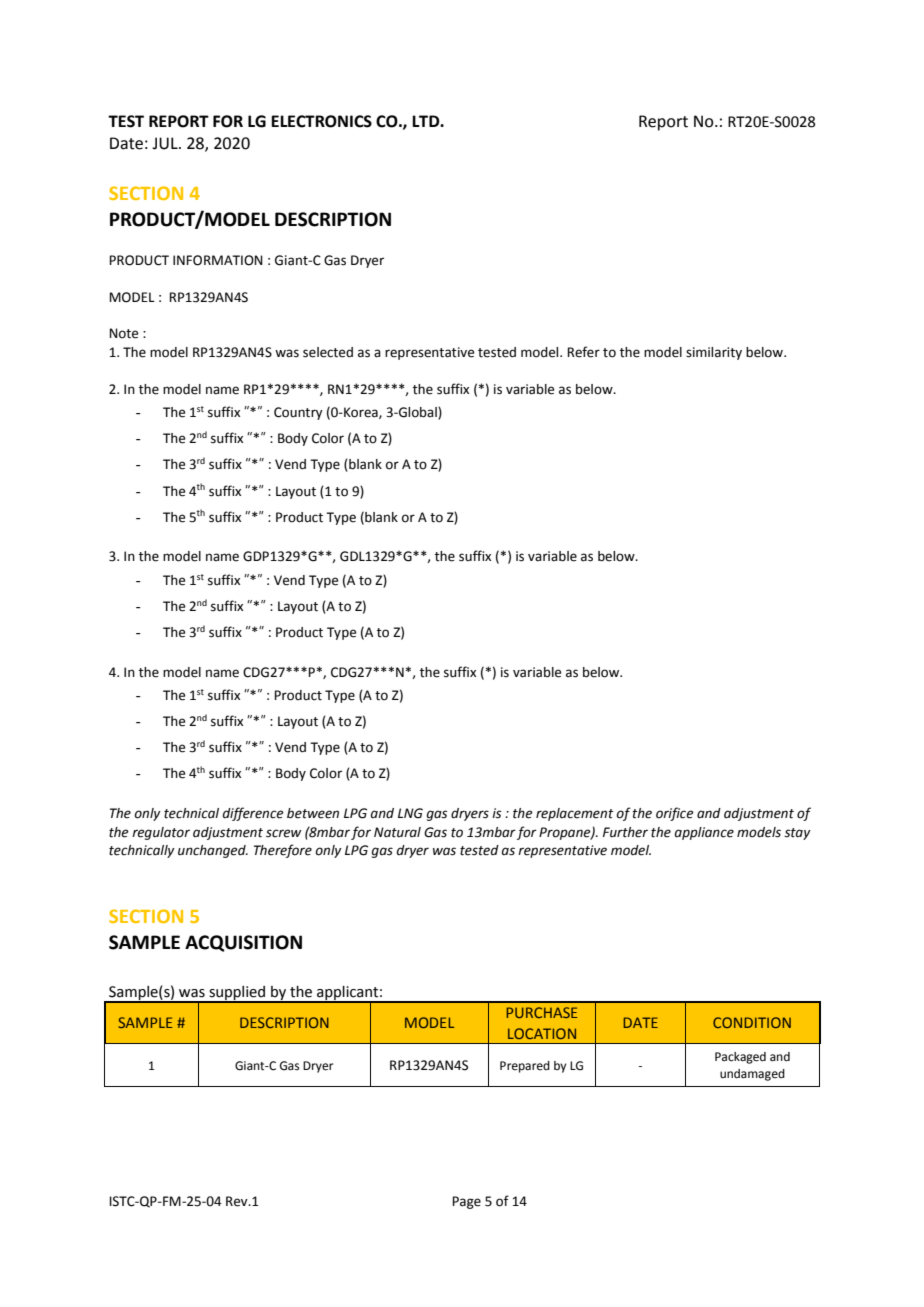 This screenshot has height=1307, width=924. What do you see at coordinates (253, 814) in the screenshot?
I see `difference` at bounding box center [253, 814].
